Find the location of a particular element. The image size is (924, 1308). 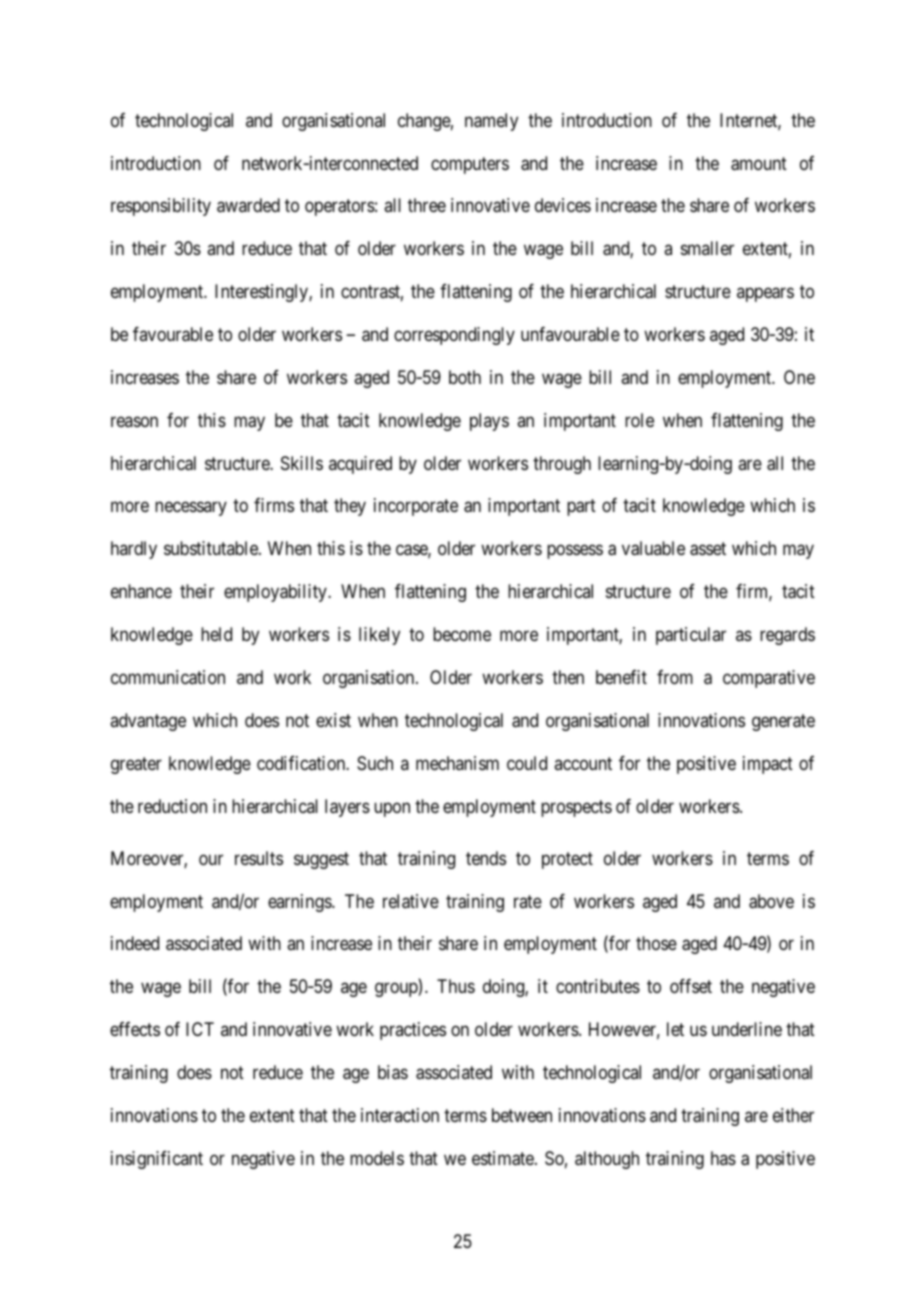

computers is located at coordinates (470, 165).
